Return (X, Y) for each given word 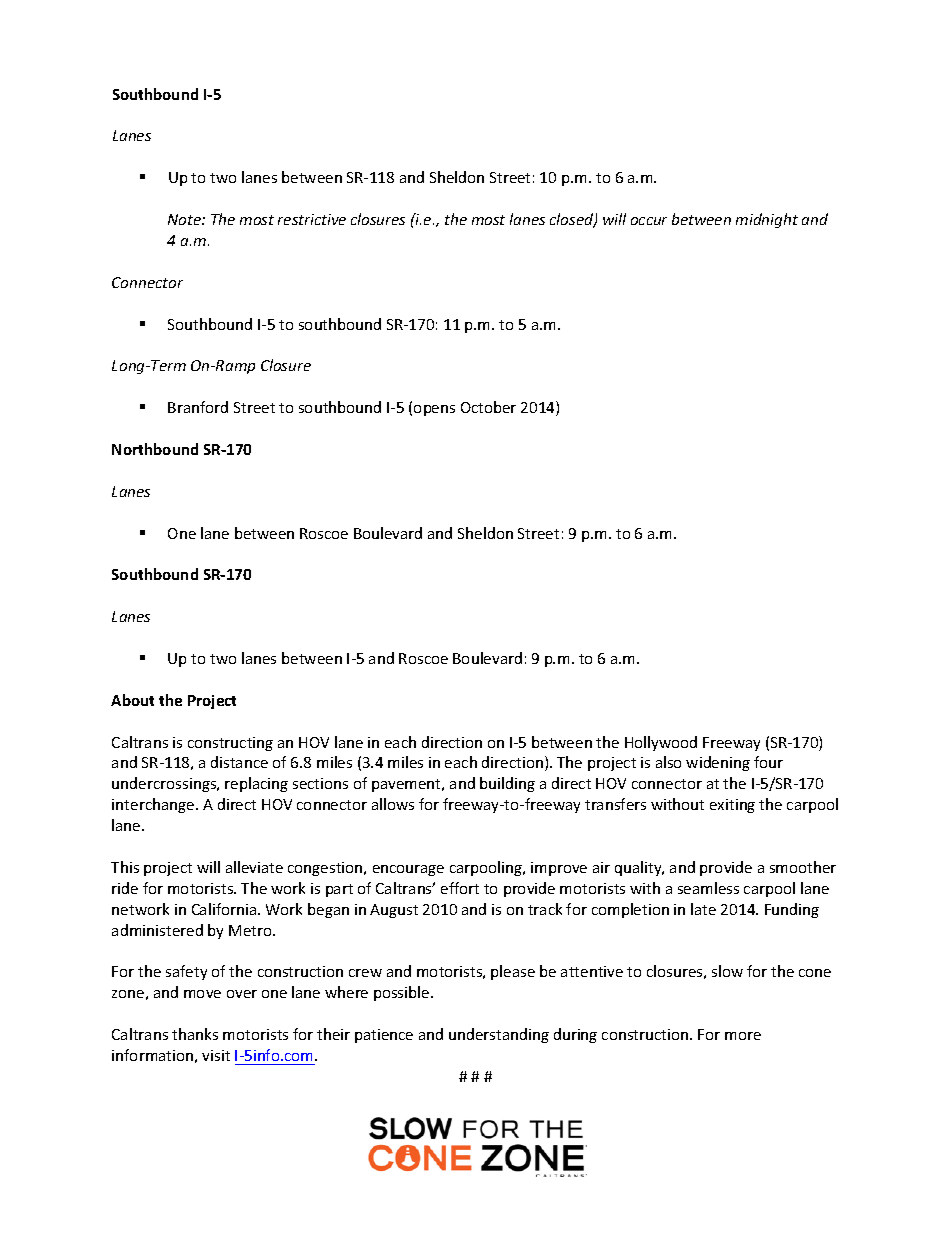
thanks (195, 1034)
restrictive (312, 219)
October (488, 407)
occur (649, 221)
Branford (198, 407)
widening (718, 763)
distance (239, 762)
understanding (499, 1035)
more (743, 1036)
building (507, 784)
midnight (767, 220)
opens (434, 410)
